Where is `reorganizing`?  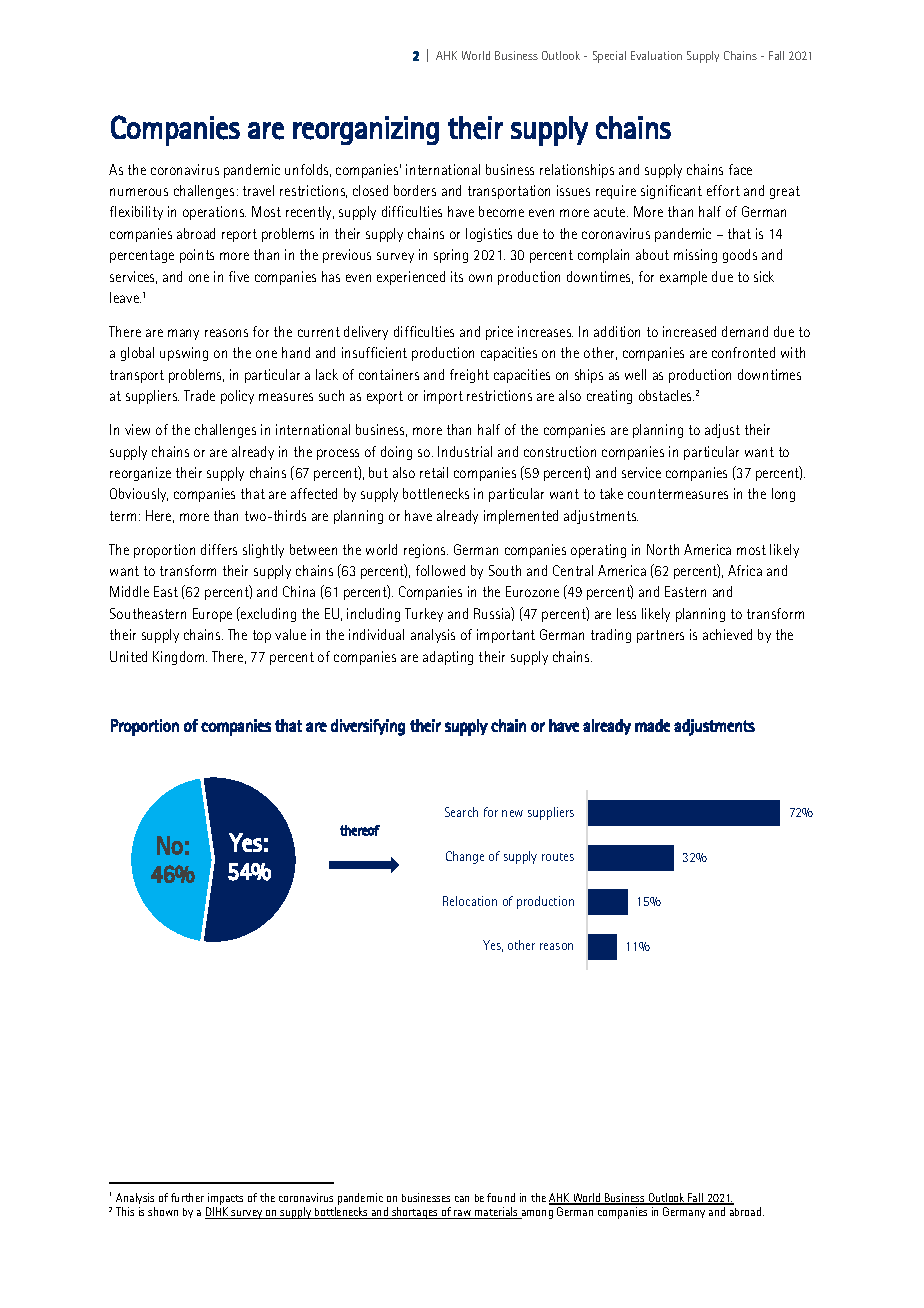
reorganizing is located at coordinates (366, 130).
